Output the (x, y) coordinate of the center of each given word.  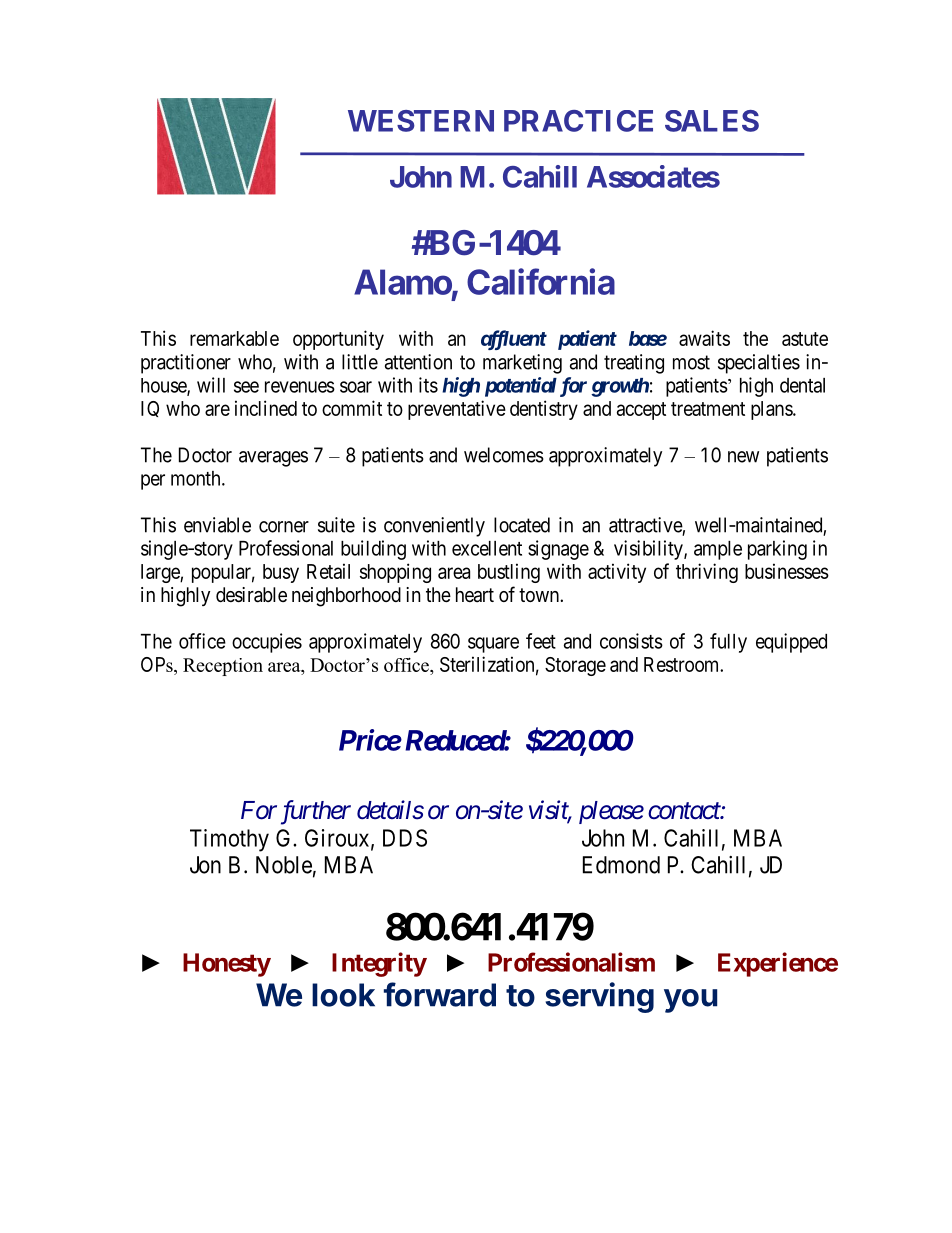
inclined (266, 408)
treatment (708, 409)
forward (440, 994)
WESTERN (421, 121)
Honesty (227, 965)
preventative (457, 410)
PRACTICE (578, 121)
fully (728, 643)
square (493, 645)
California (541, 281)
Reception (223, 667)
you (690, 1001)
